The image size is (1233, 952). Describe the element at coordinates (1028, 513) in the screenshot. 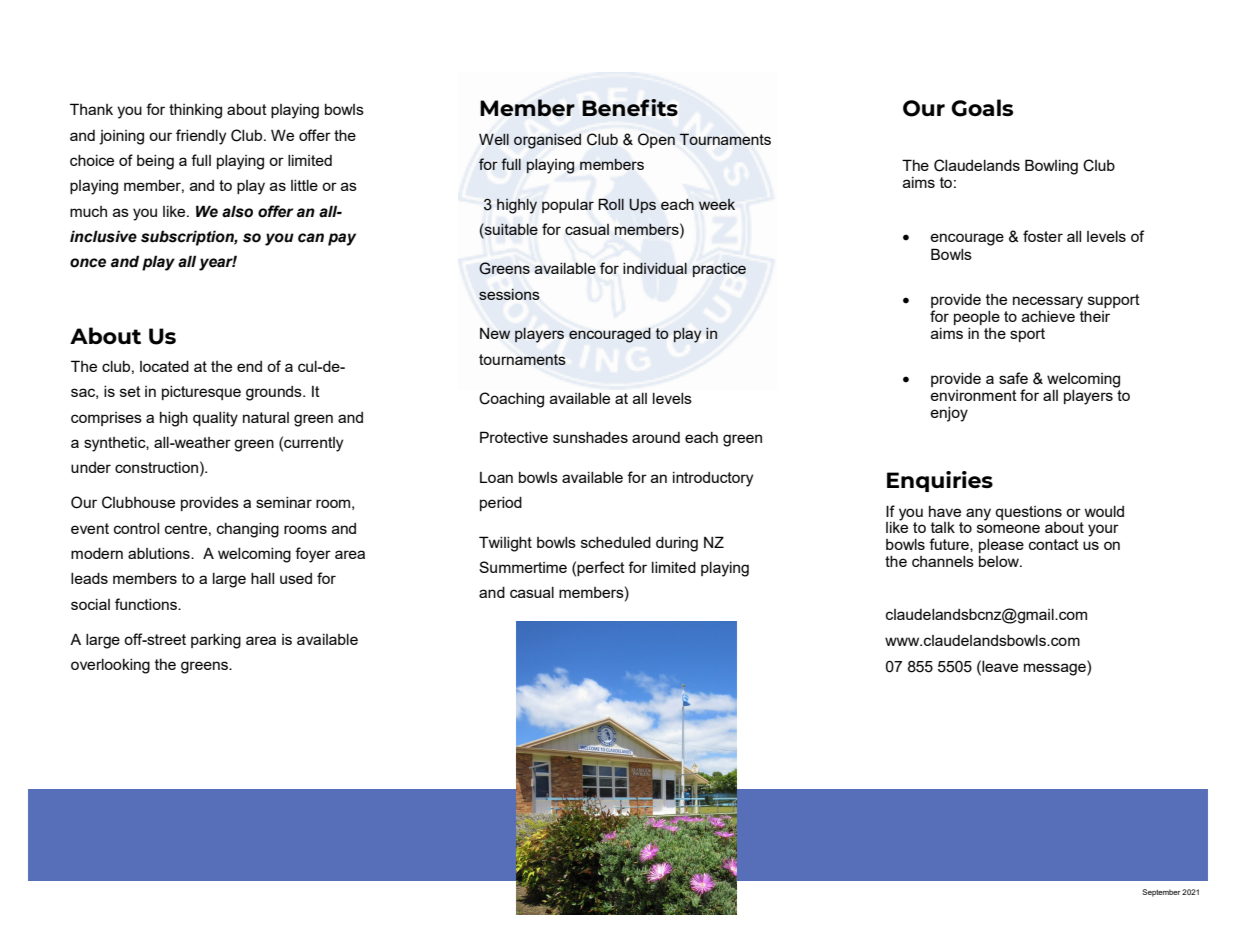

I see `questions` at that location.
